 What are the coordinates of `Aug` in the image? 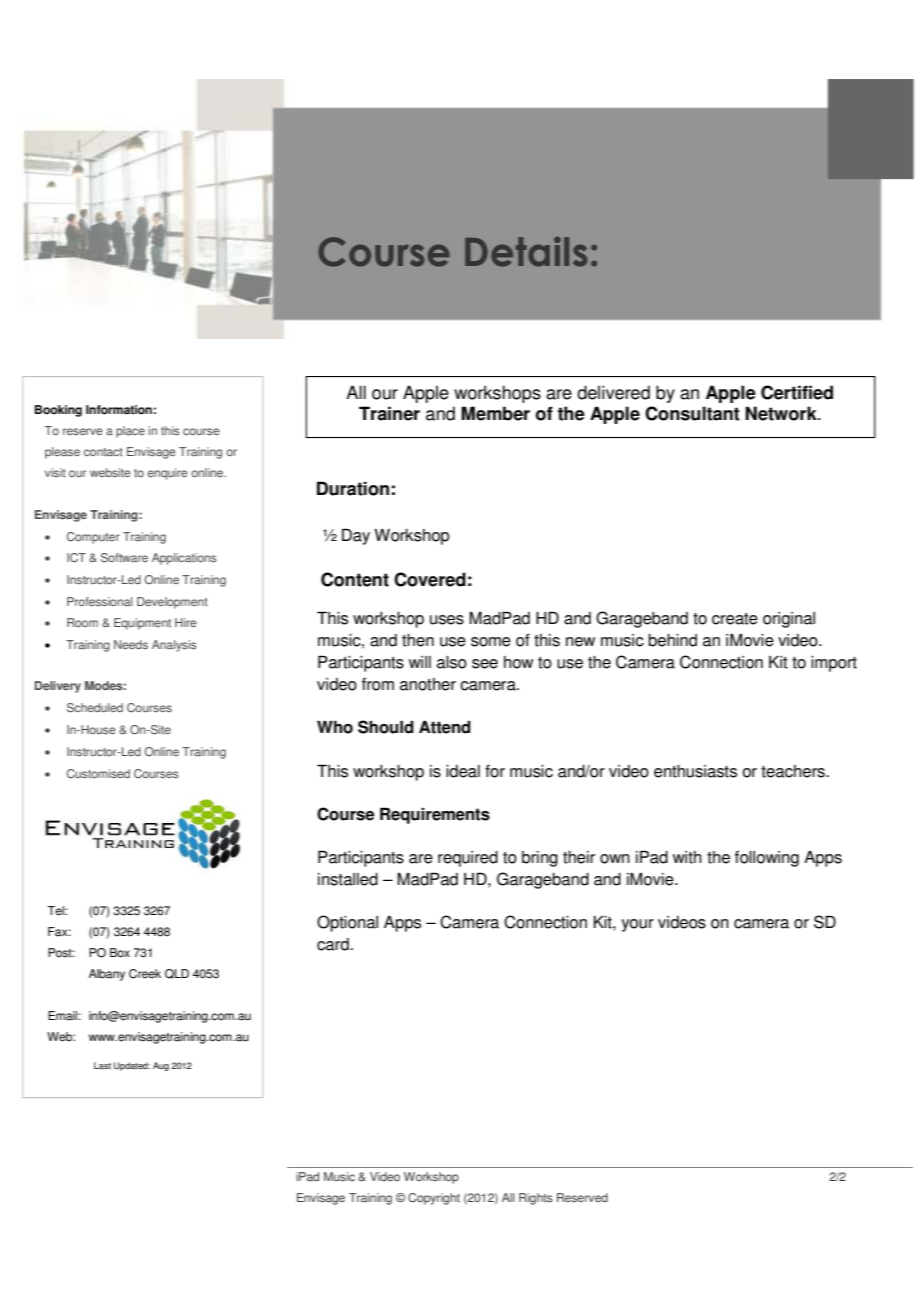 It's located at (161, 1066).
